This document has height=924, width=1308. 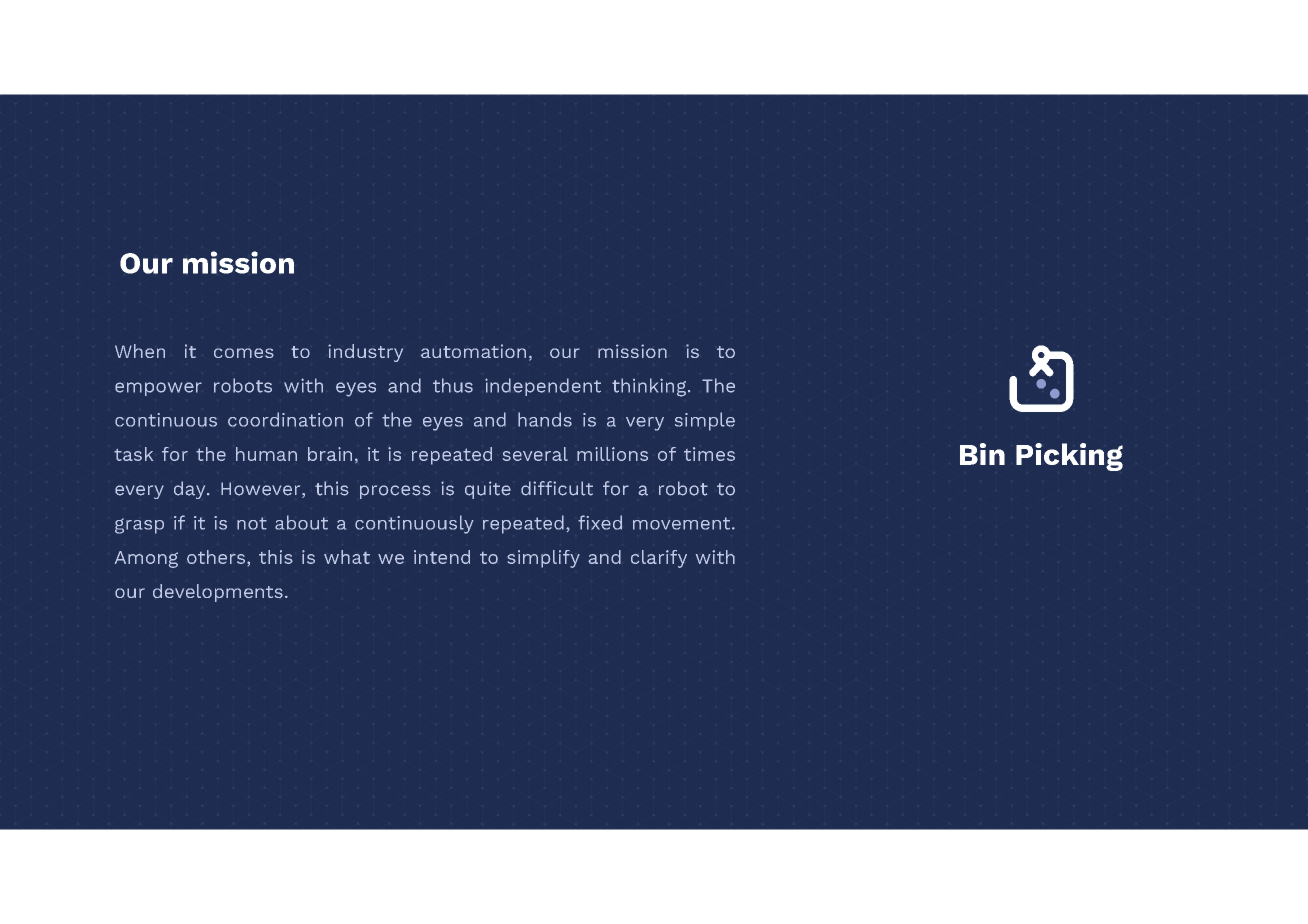 What do you see at coordinates (218, 593) in the document?
I see `developments` at bounding box center [218, 593].
